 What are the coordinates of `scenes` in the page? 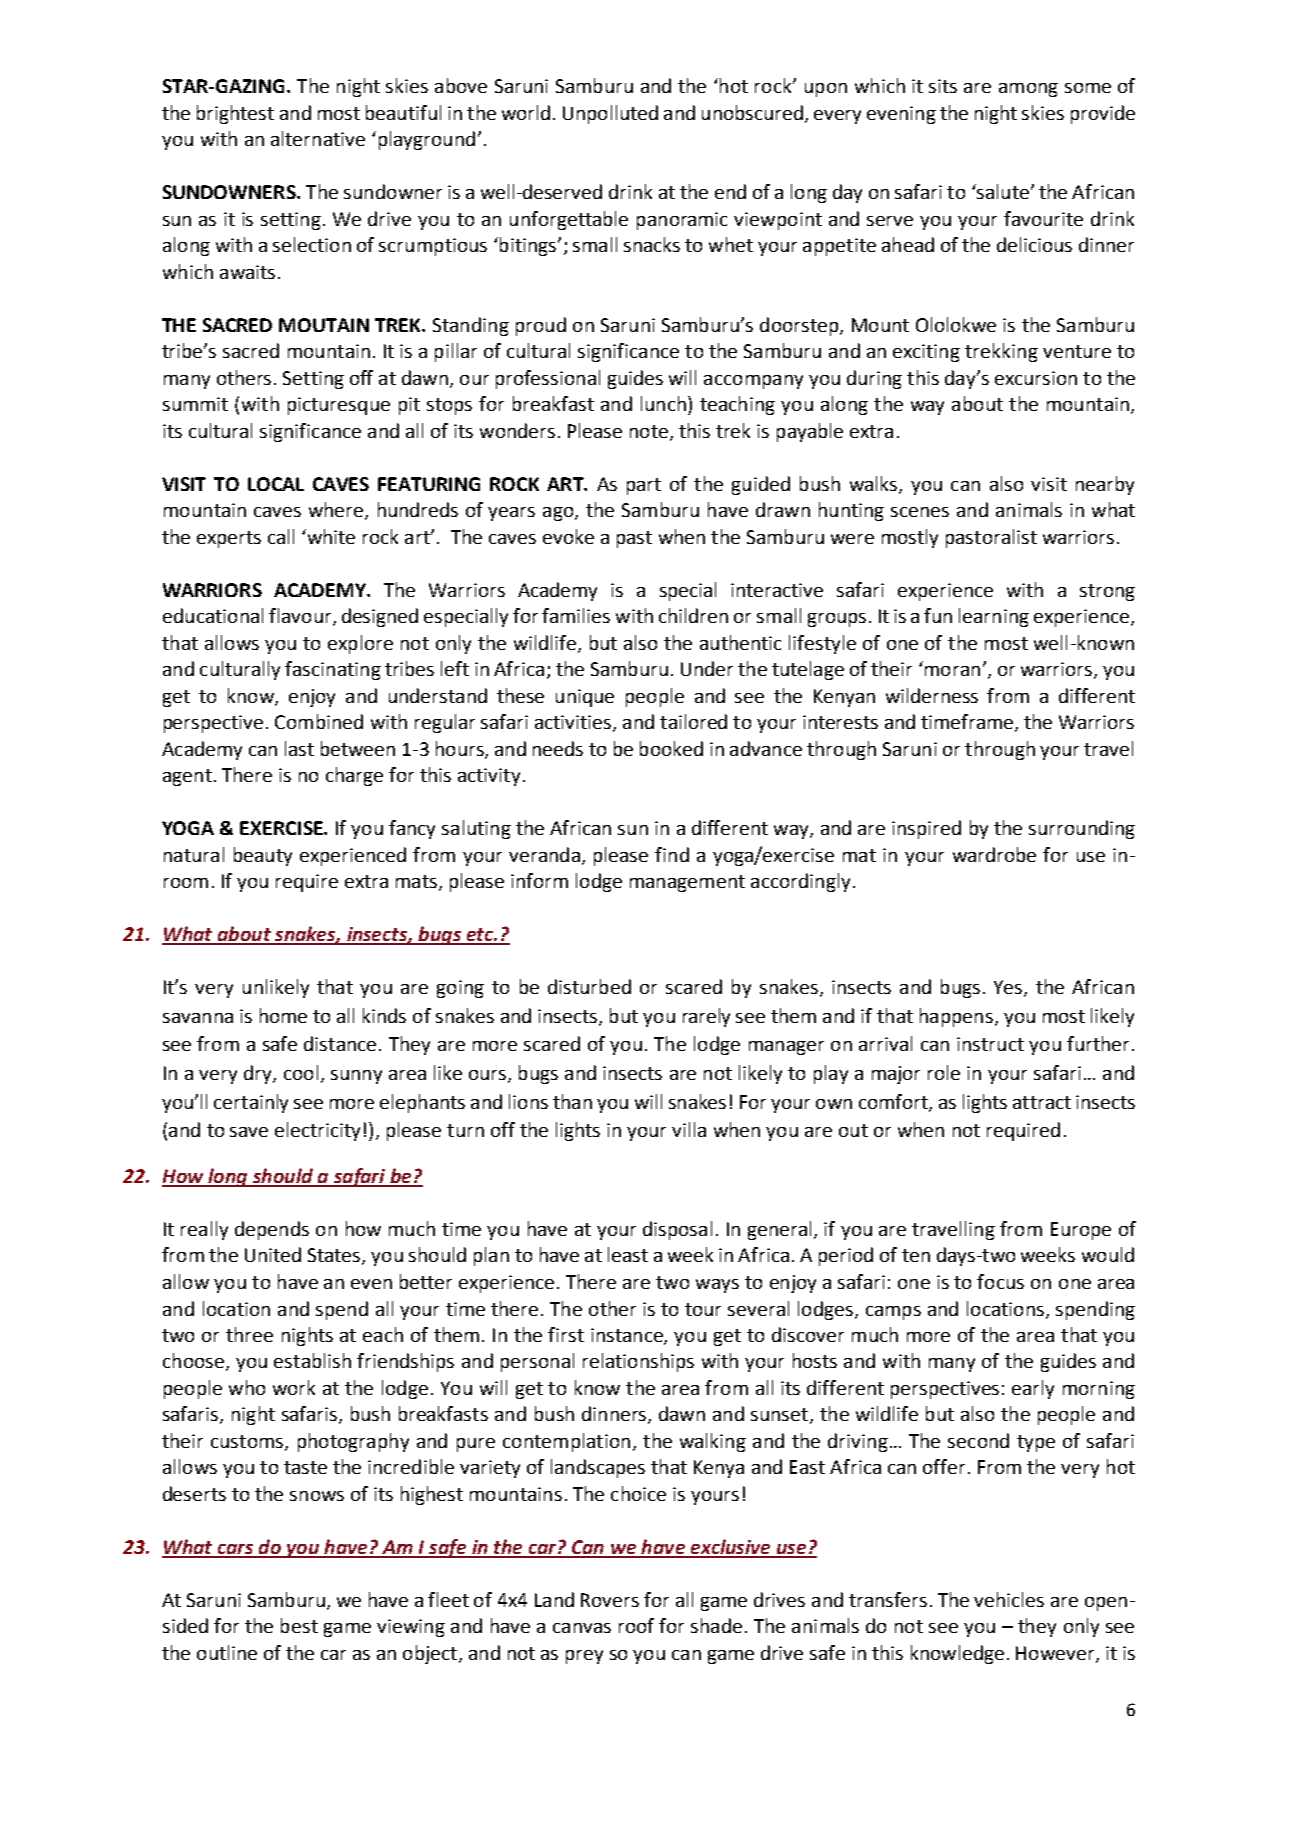 It's located at (920, 512).
